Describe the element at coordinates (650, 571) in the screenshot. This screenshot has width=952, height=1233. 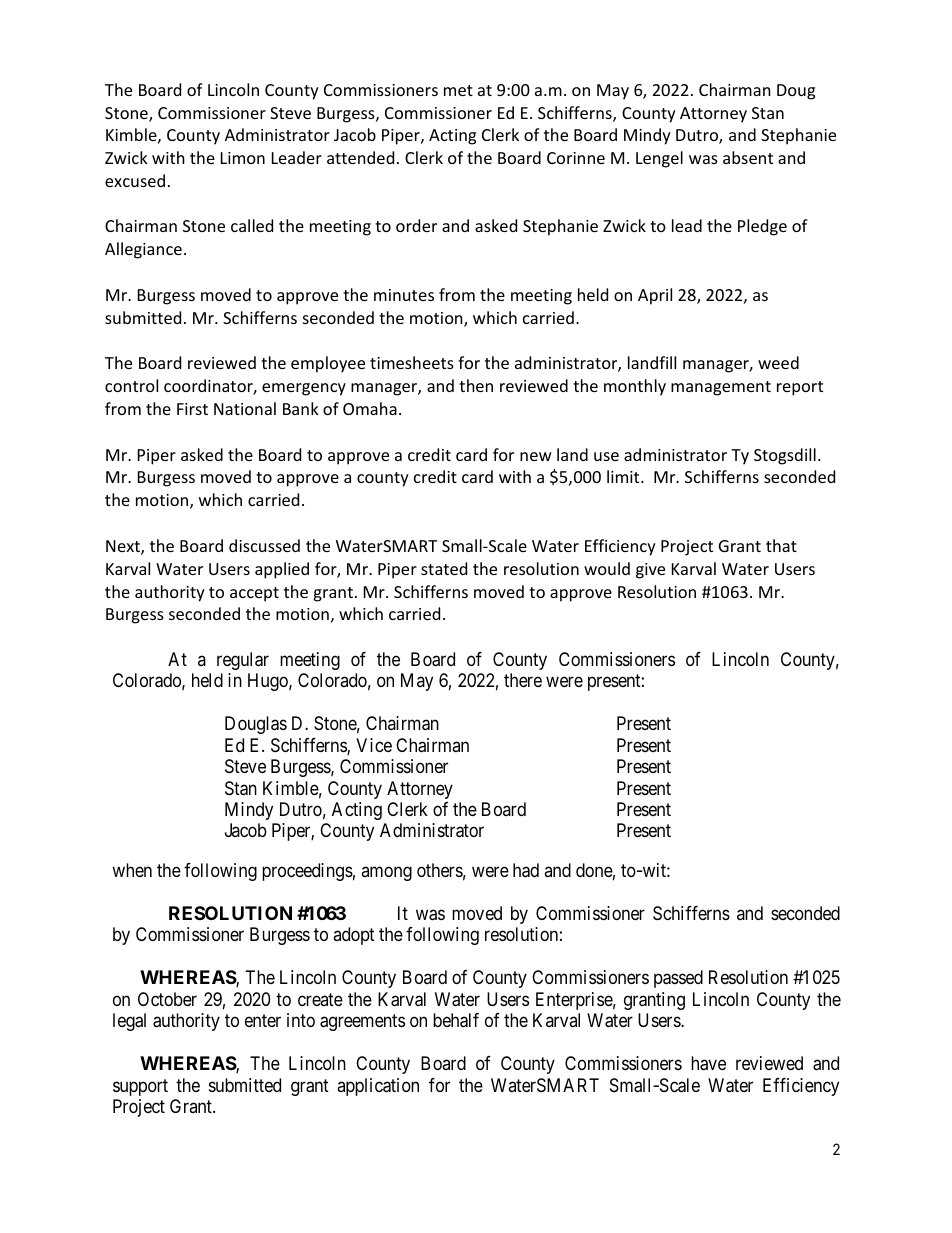
I see `give` at that location.
